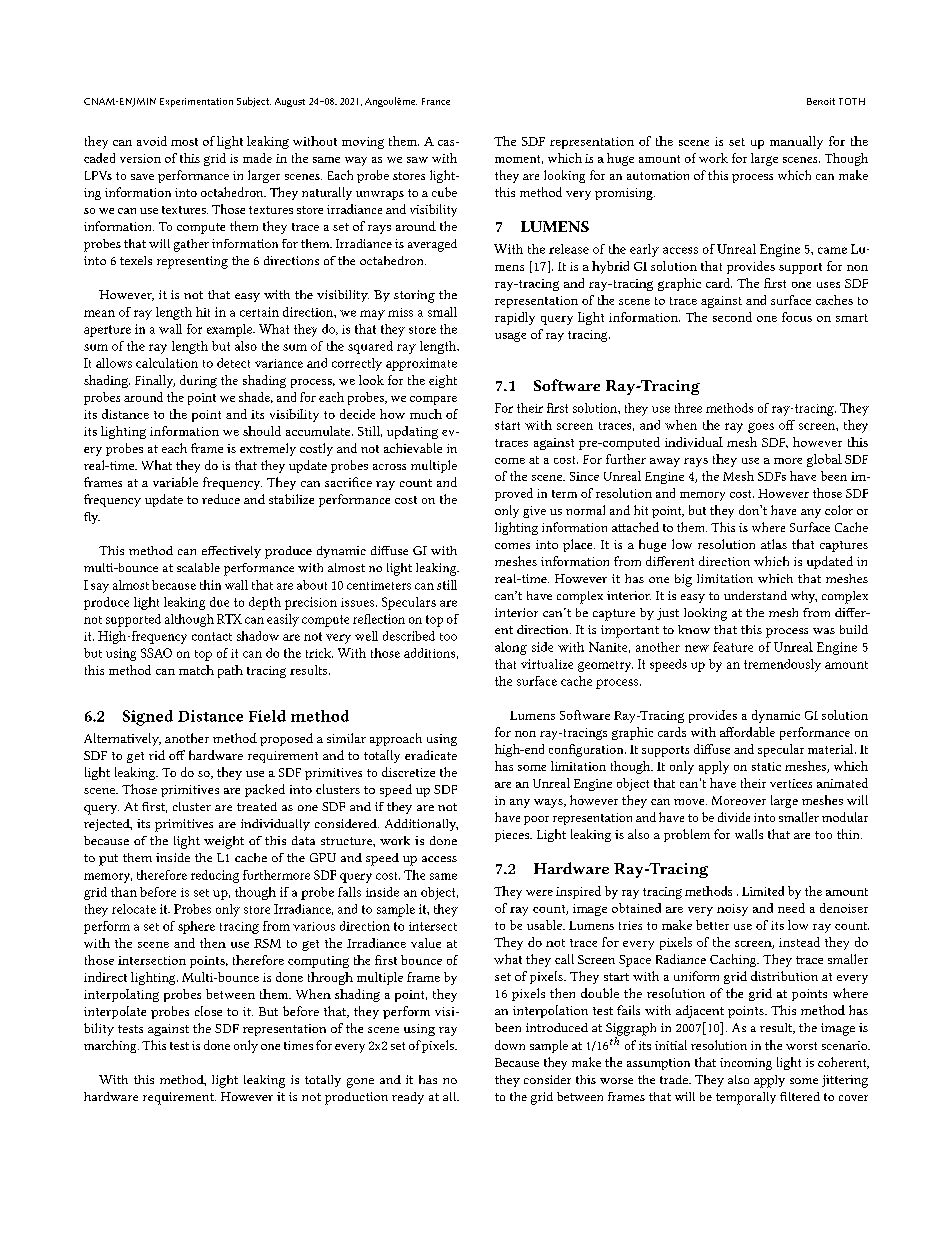 The height and width of the screenshot is (1233, 952). I want to click on along, so click(511, 648).
